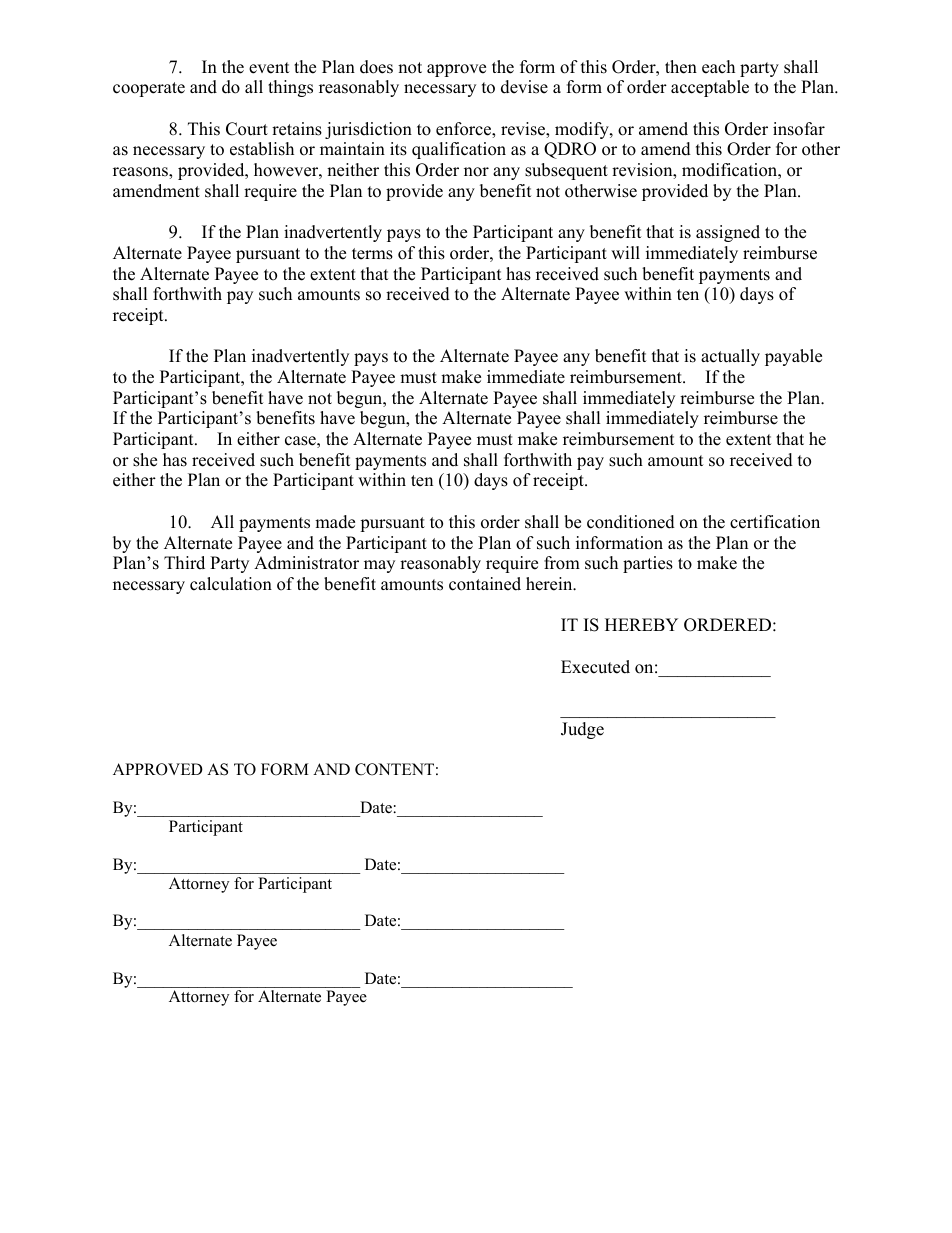  What do you see at coordinates (184, 563) in the image?
I see `Third` at bounding box center [184, 563].
